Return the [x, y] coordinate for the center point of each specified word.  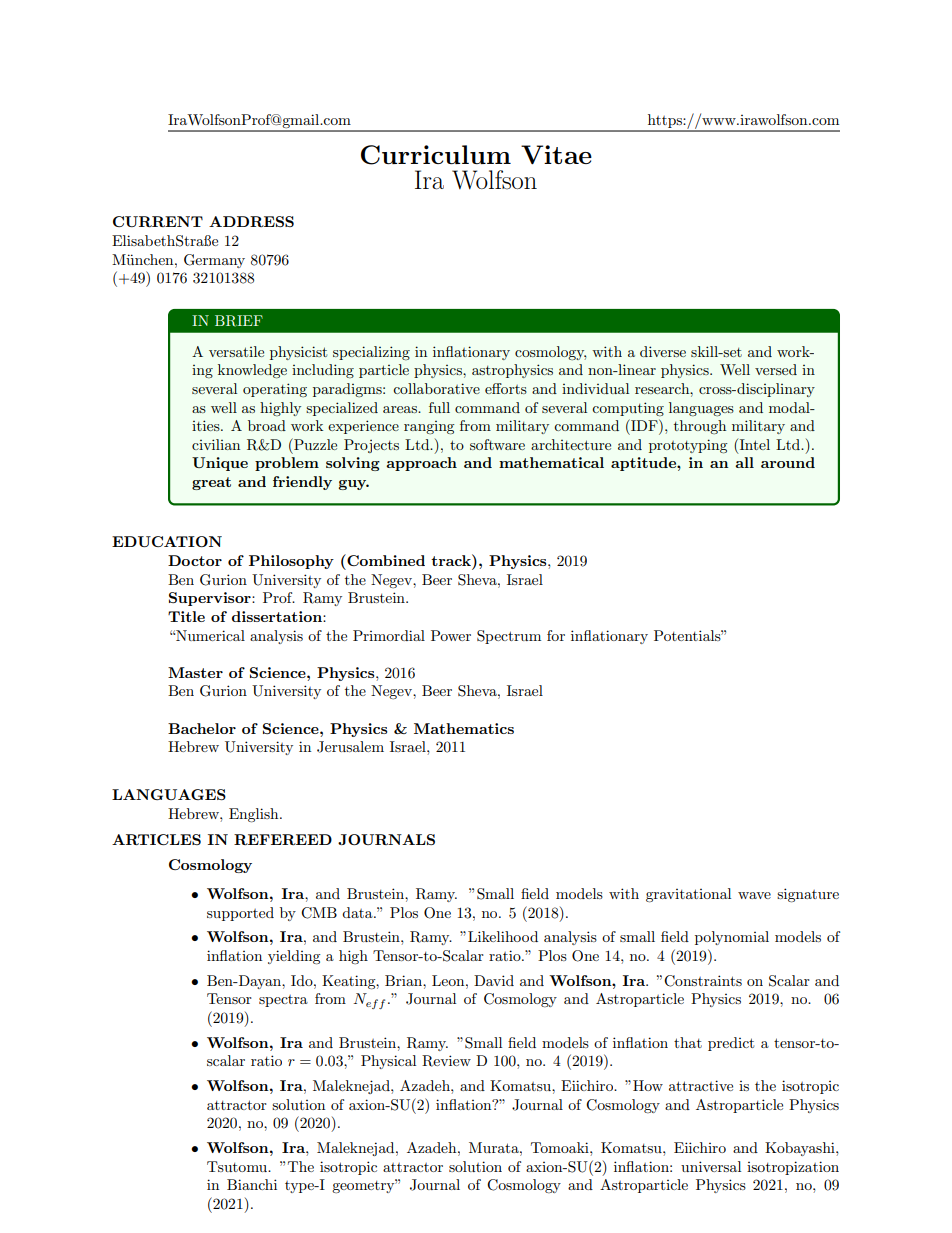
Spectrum [509, 637]
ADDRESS [251, 221]
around [788, 462]
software [497, 444]
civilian [216, 444]
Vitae [556, 155]
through [700, 427]
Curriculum [436, 155]
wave [754, 895]
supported [240, 914]
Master [195, 672]
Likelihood [503, 936]
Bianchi [252, 1184]
